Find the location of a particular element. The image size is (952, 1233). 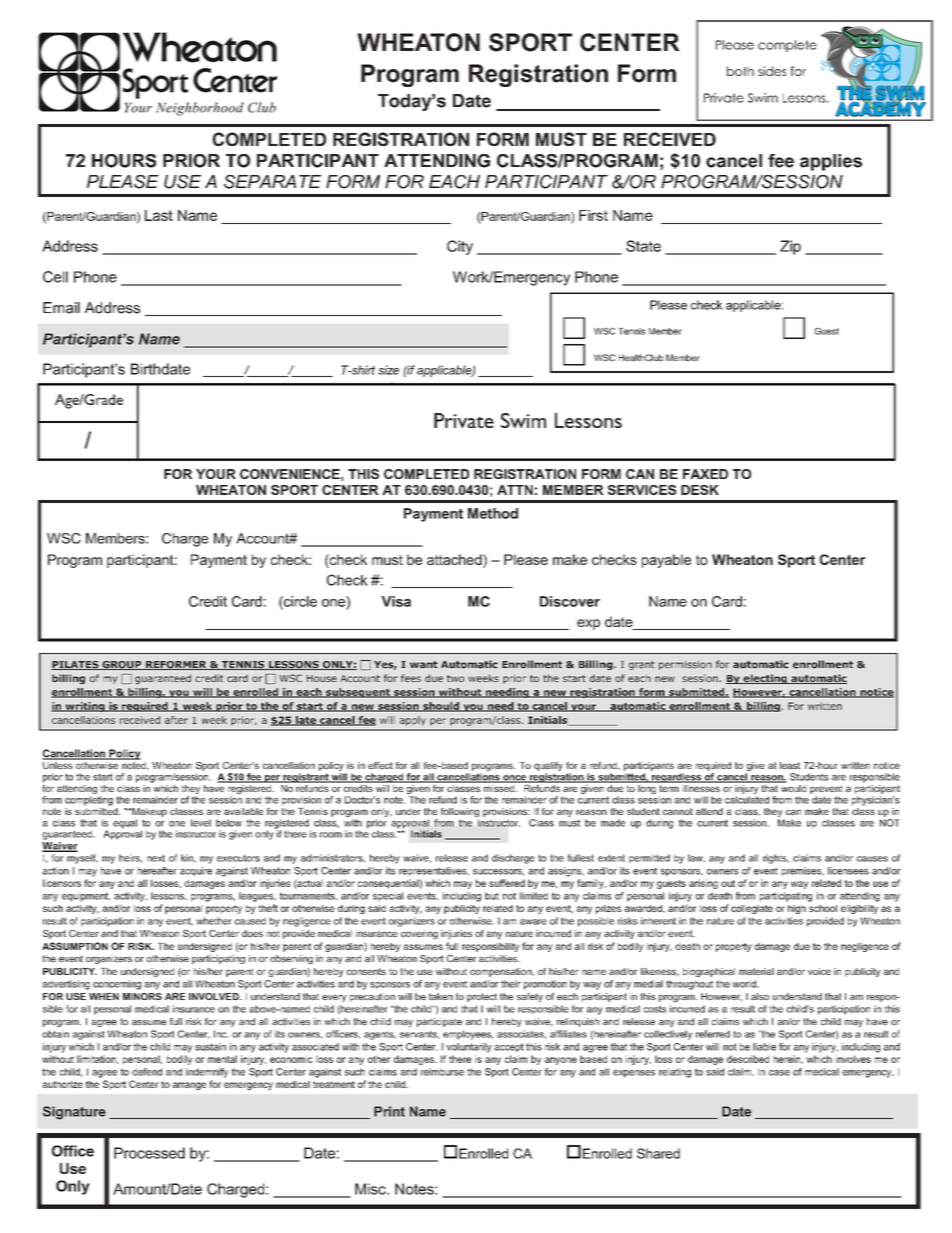

sides is located at coordinates (772, 71).
